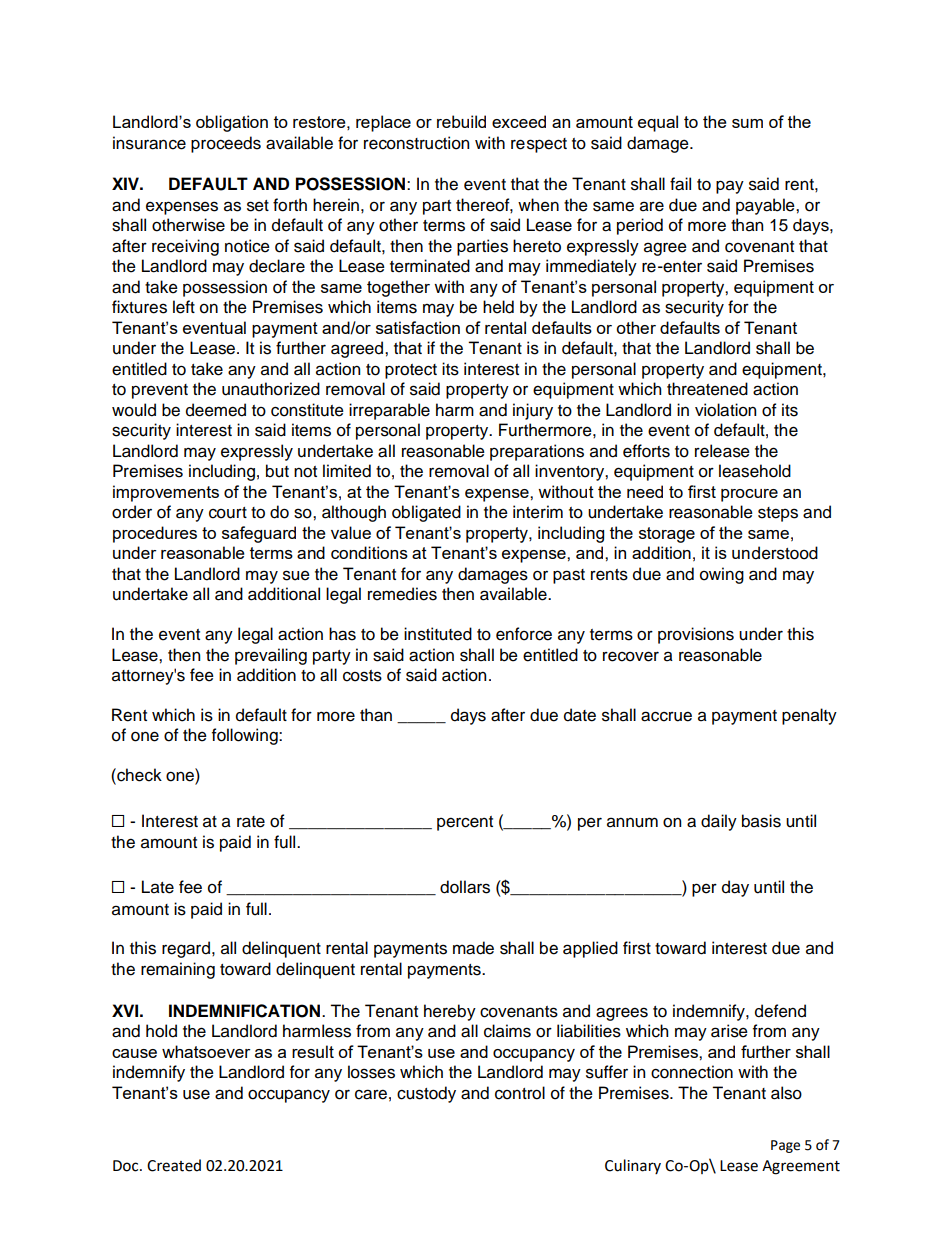  Describe the element at coordinates (696, 635) in the page. I see `provisions` at that location.
